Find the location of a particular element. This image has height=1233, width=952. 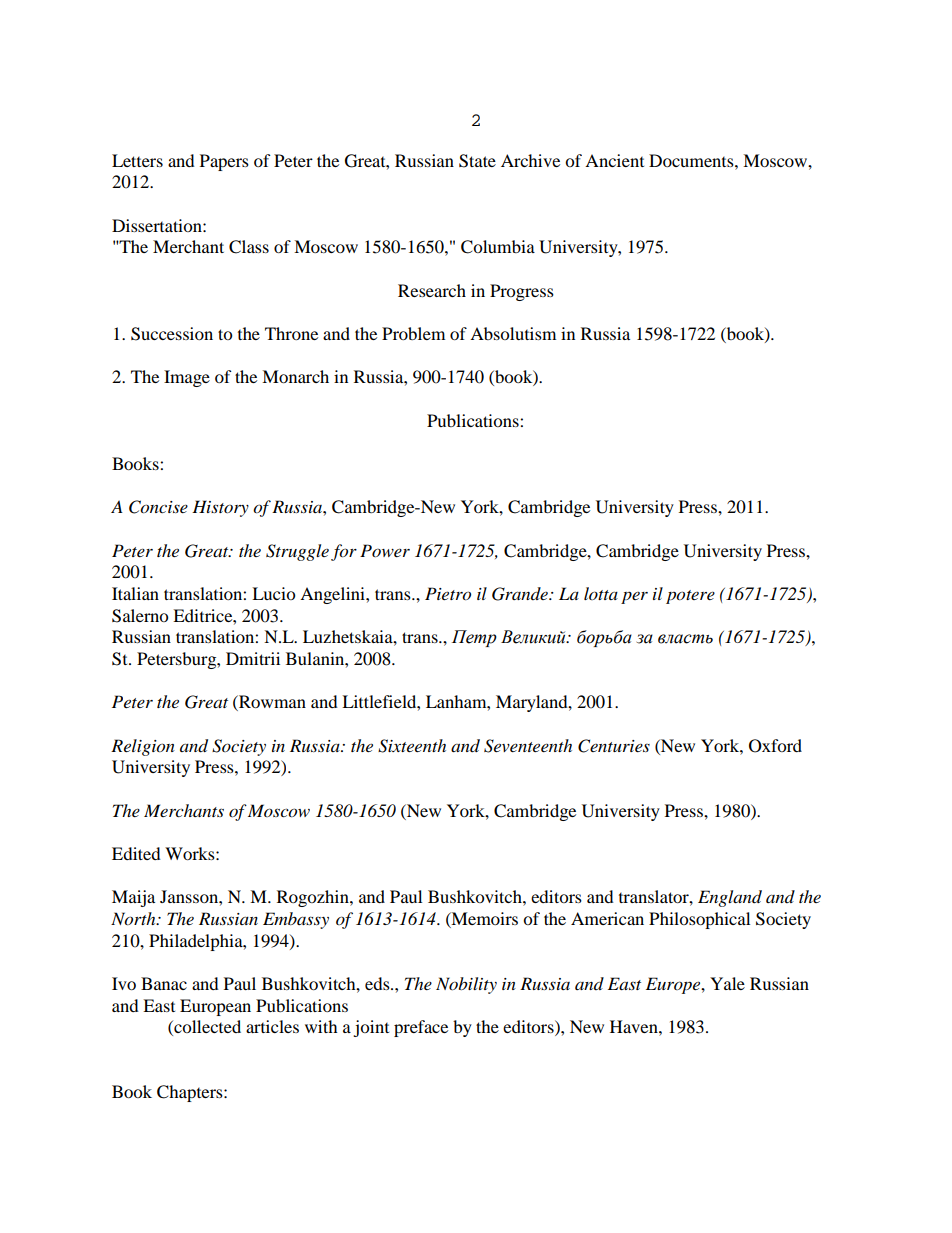

Salerno is located at coordinates (140, 616).
